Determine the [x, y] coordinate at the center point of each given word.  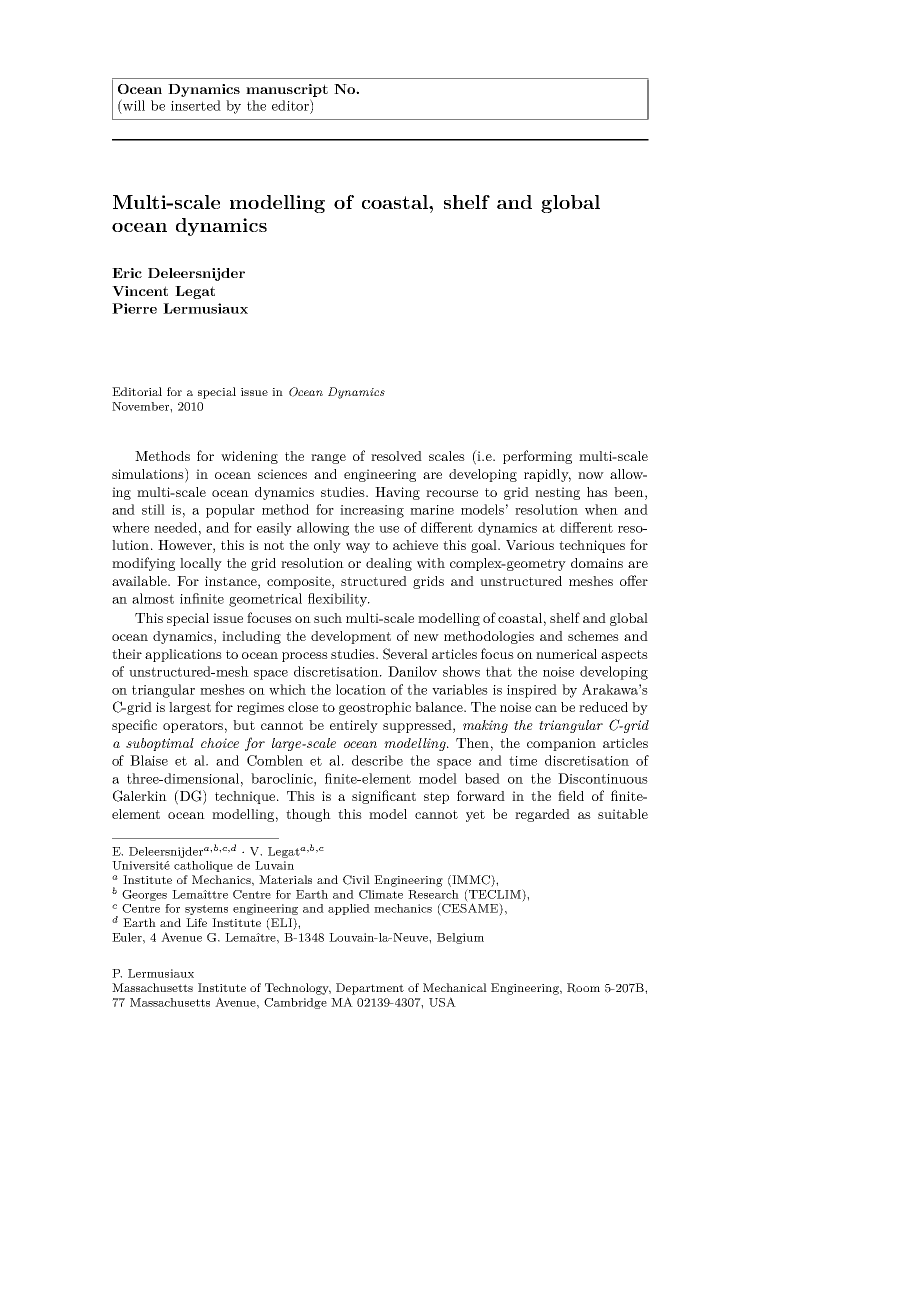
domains [597, 563]
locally [201, 564]
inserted [196, 105]
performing [537, 457]
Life [196, 922]
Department [370, 989]
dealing [389, 564]
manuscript [287, 90]
